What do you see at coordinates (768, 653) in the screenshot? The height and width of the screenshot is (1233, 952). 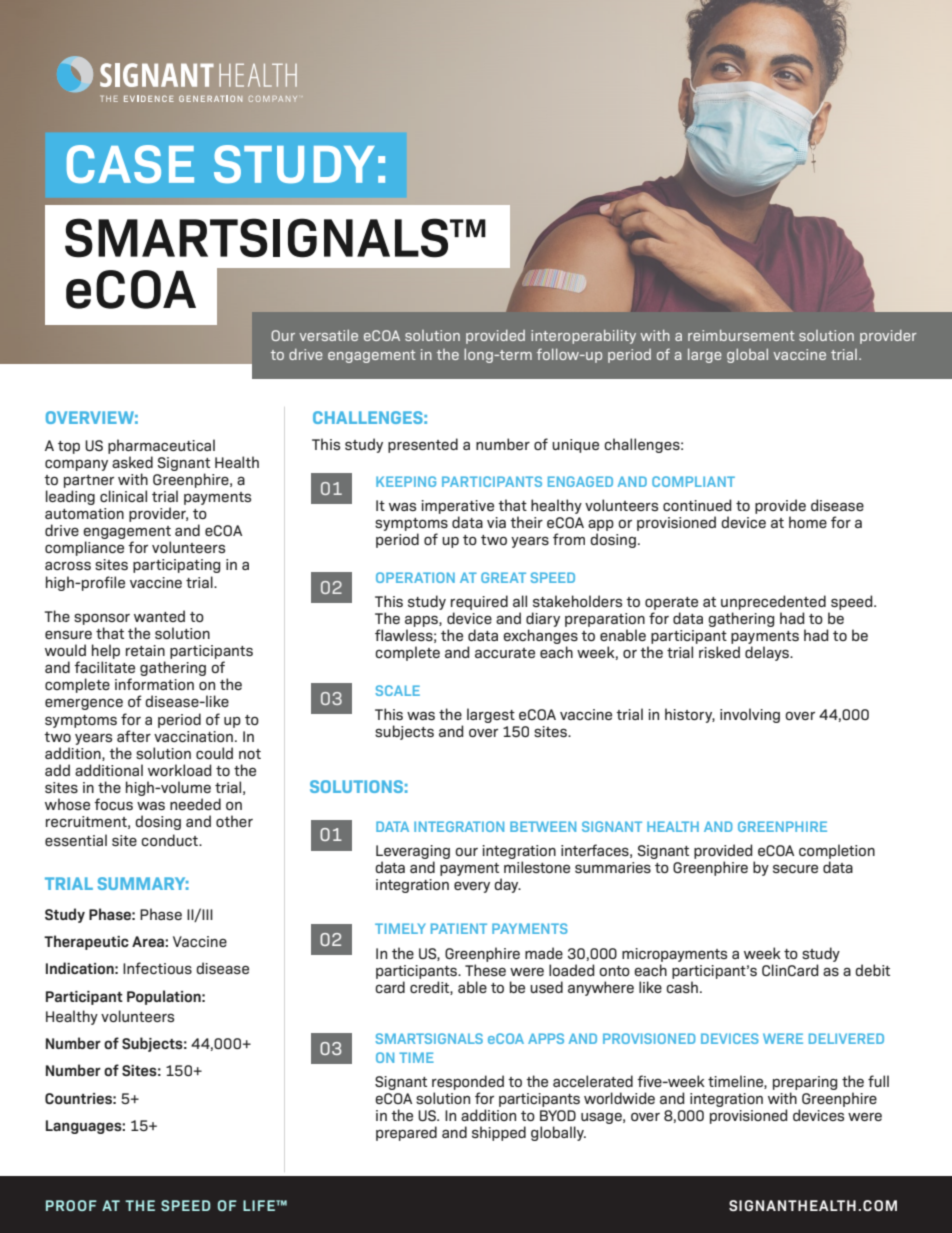 I see `delays` at bounding box center [768, 653].
